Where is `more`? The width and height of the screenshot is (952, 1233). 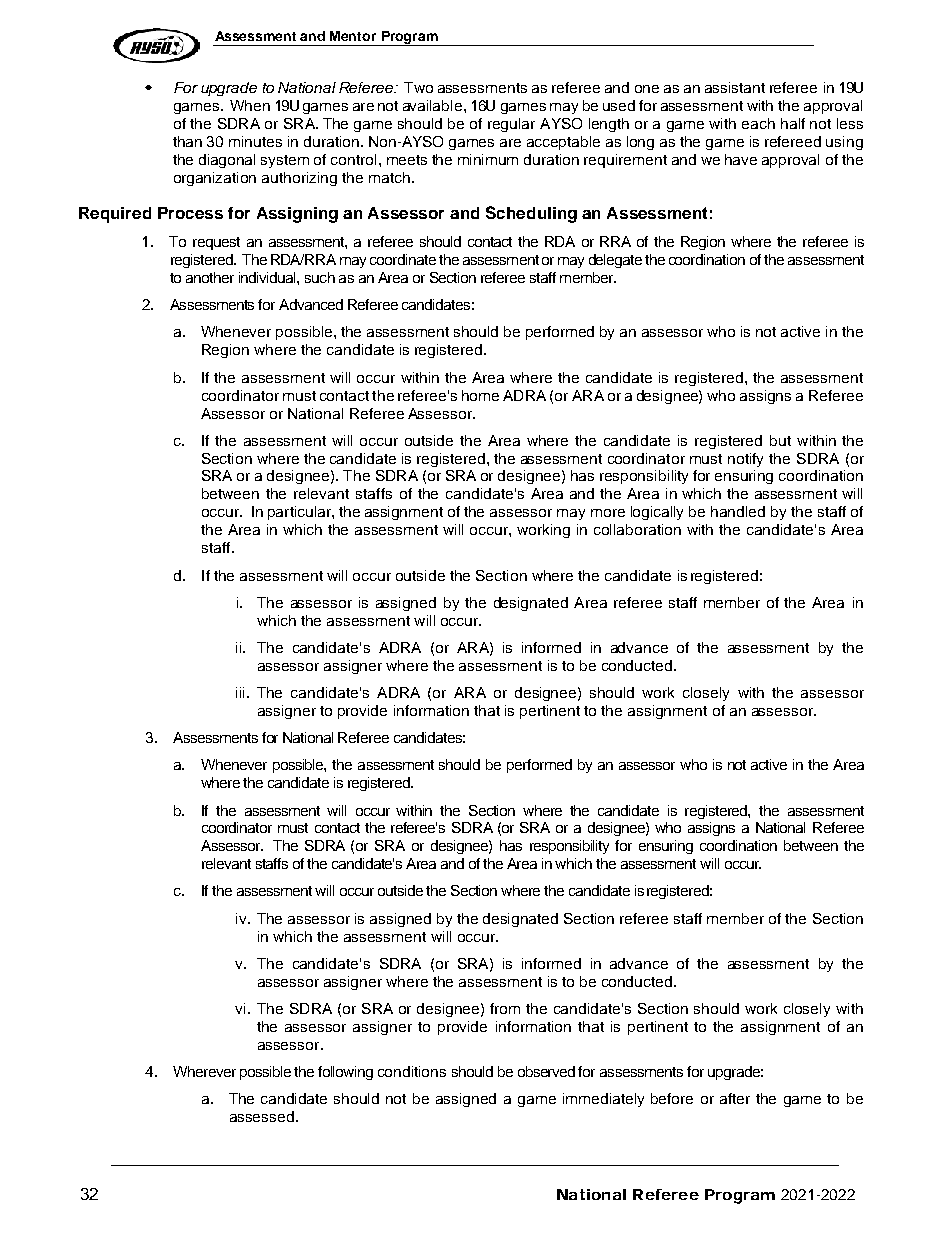 more is located at coordinates (608, 513).
